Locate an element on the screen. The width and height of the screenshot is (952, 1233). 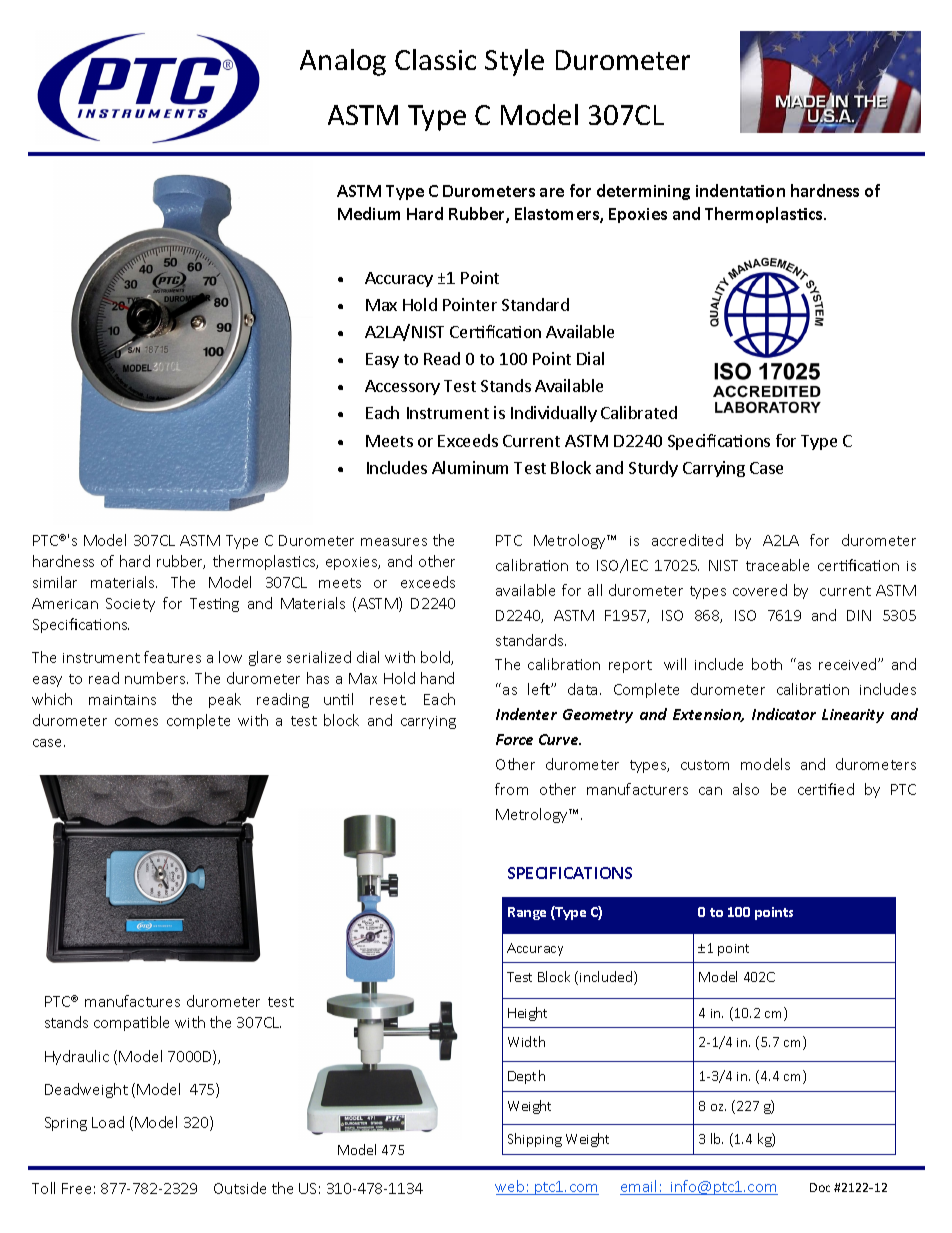
comes is located at coordinates (136, 722).
